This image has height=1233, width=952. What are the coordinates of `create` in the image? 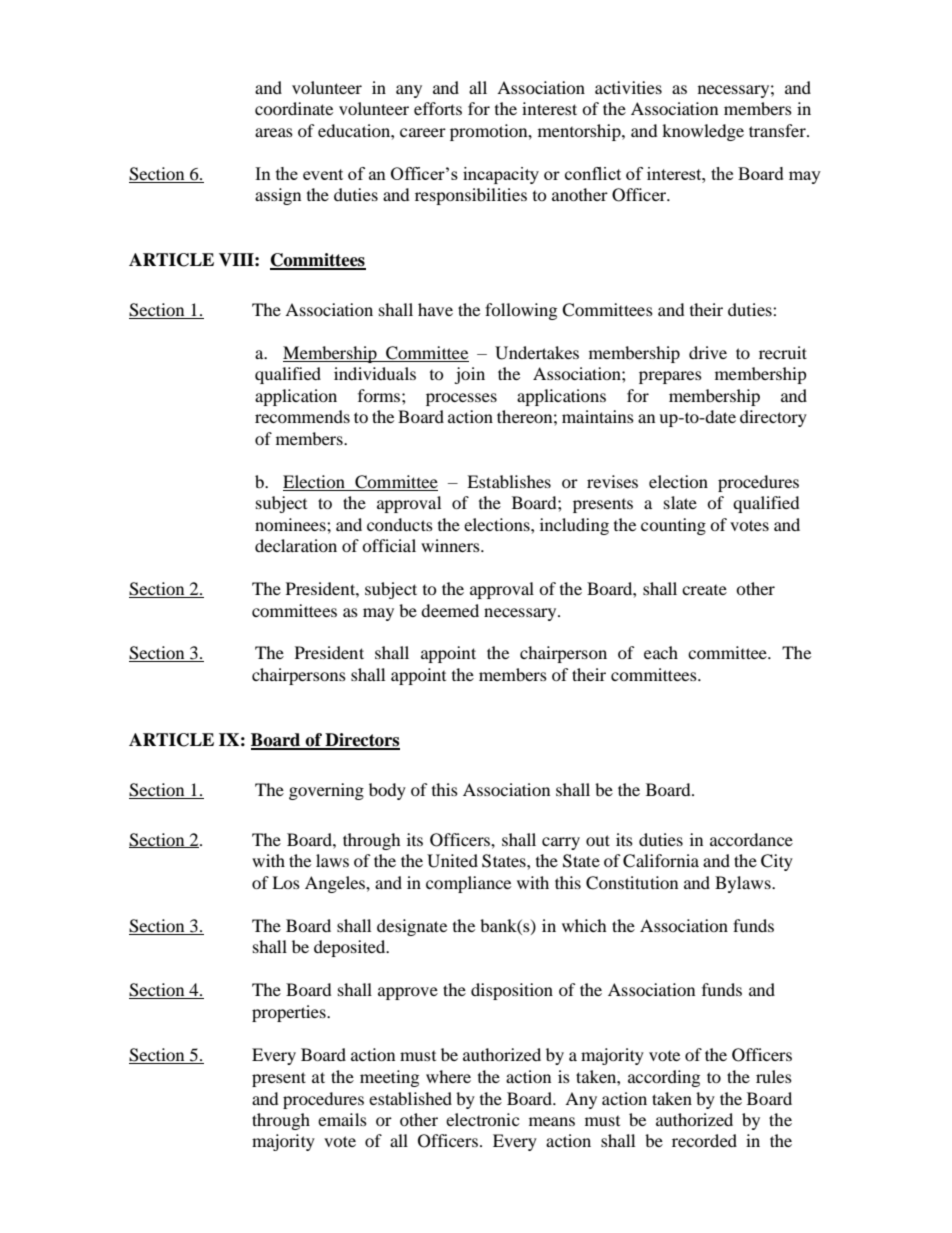 It's located at (704, 590).
